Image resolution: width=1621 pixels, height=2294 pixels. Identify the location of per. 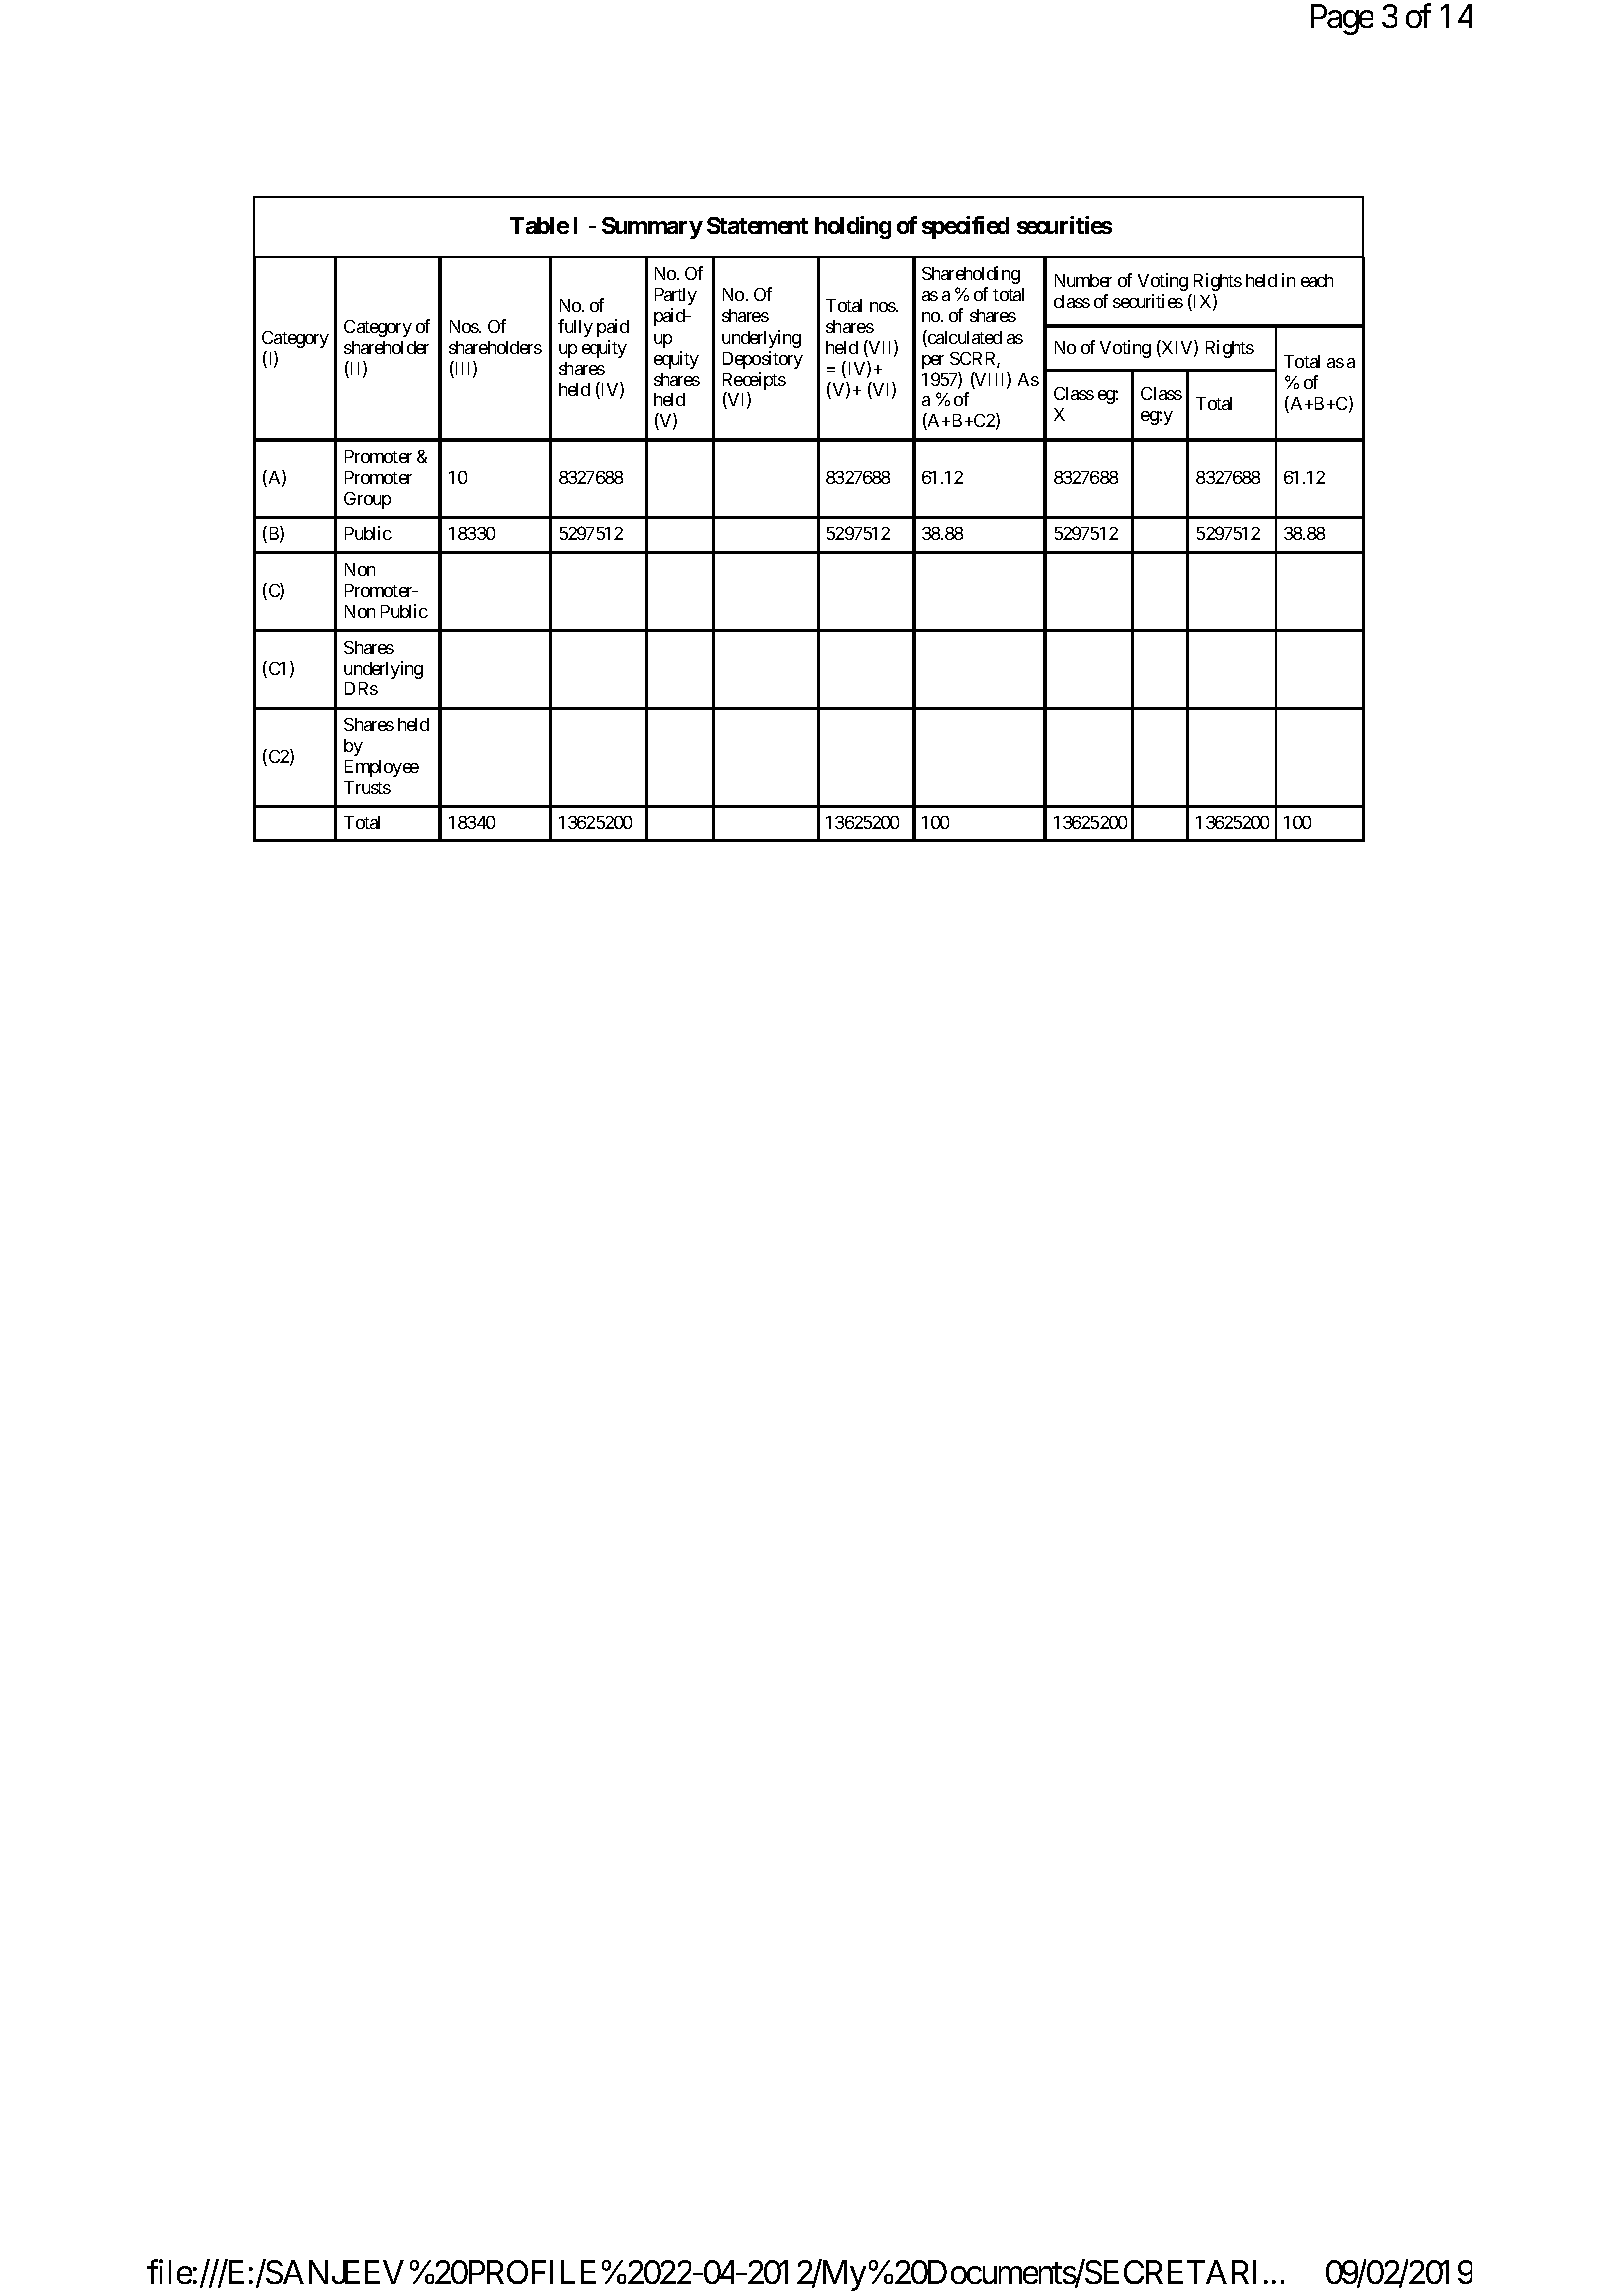
(933, 362).
